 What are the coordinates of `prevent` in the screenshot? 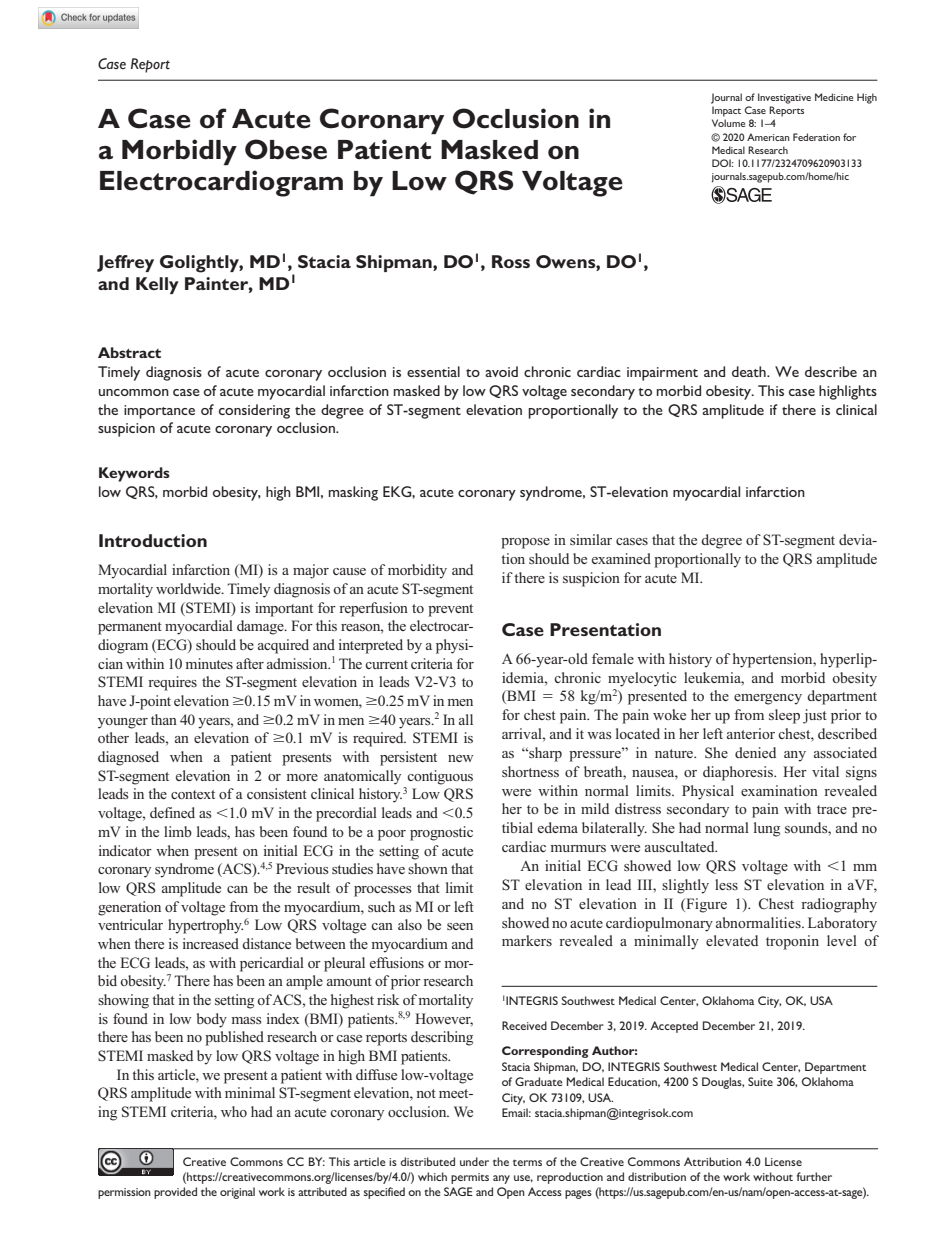 It's located at (450, 610).
